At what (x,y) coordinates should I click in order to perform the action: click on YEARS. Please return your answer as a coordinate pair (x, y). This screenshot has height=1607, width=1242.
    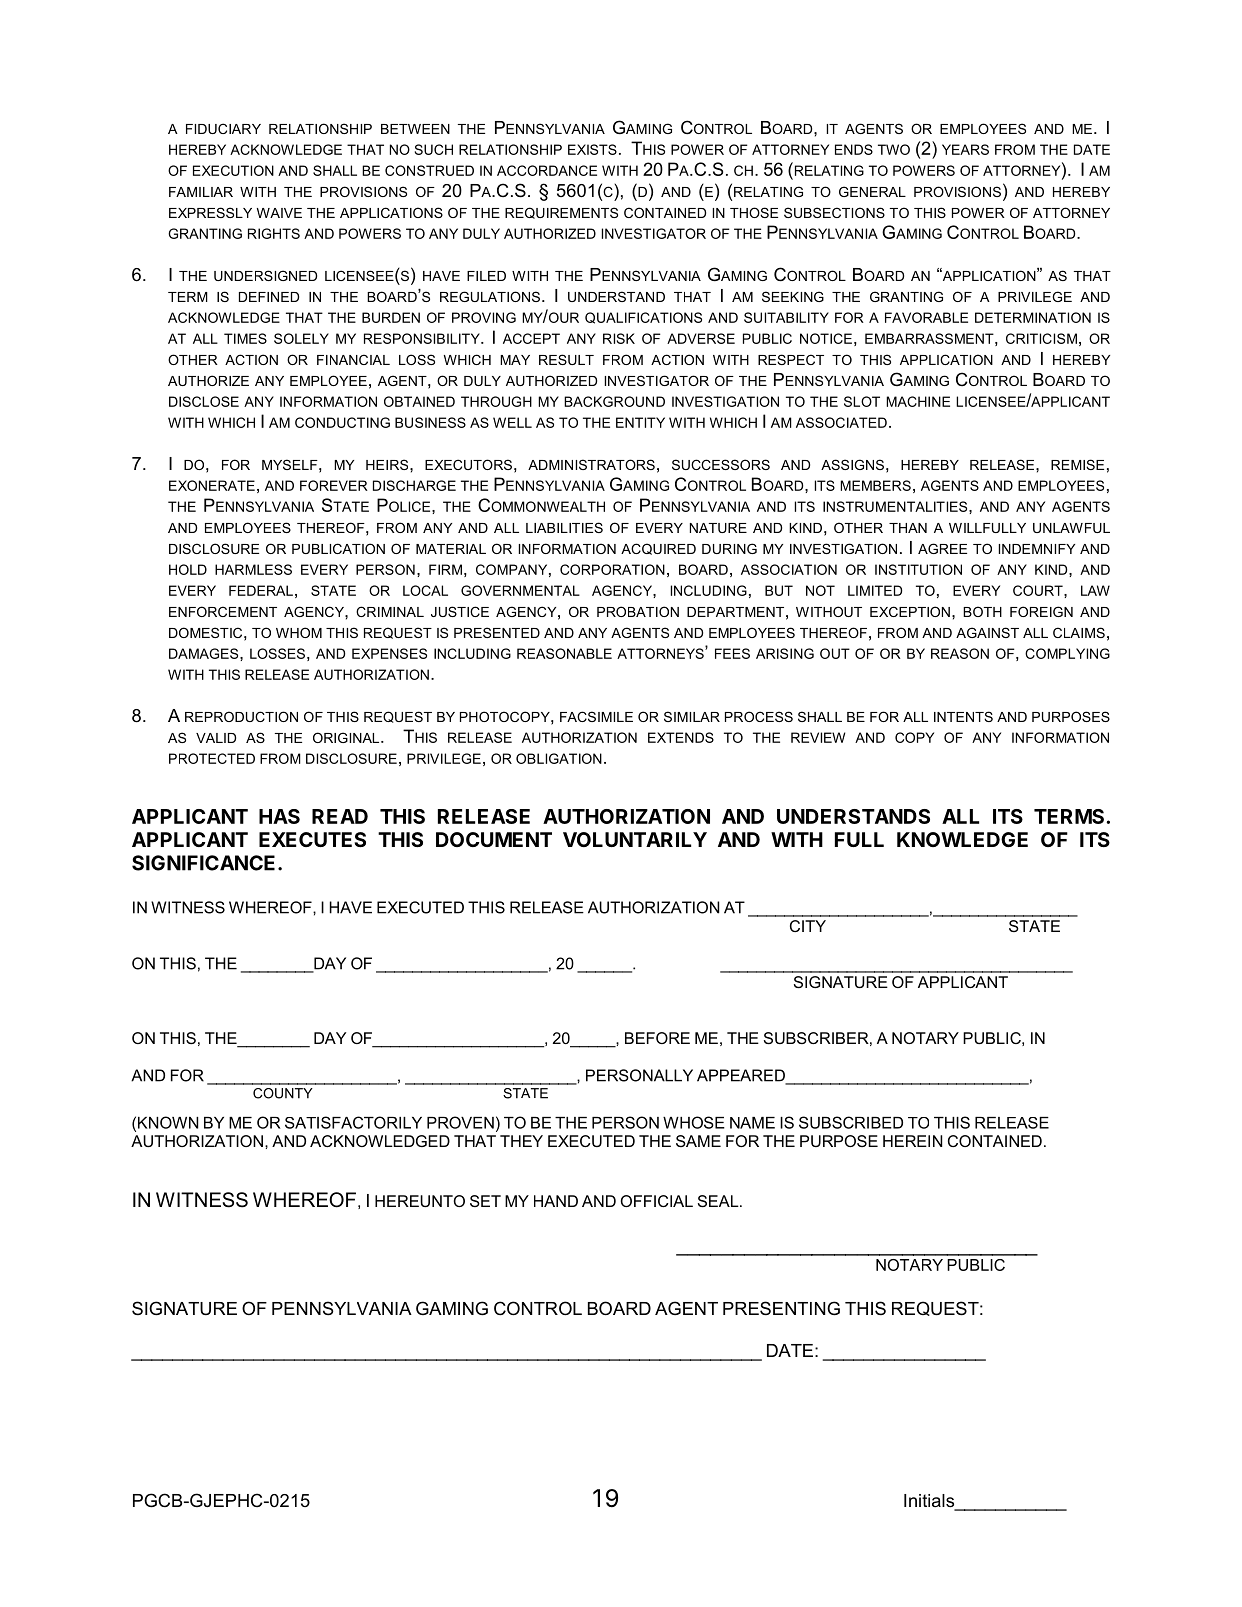
    Looking at the image, I should click on (965, 149).
